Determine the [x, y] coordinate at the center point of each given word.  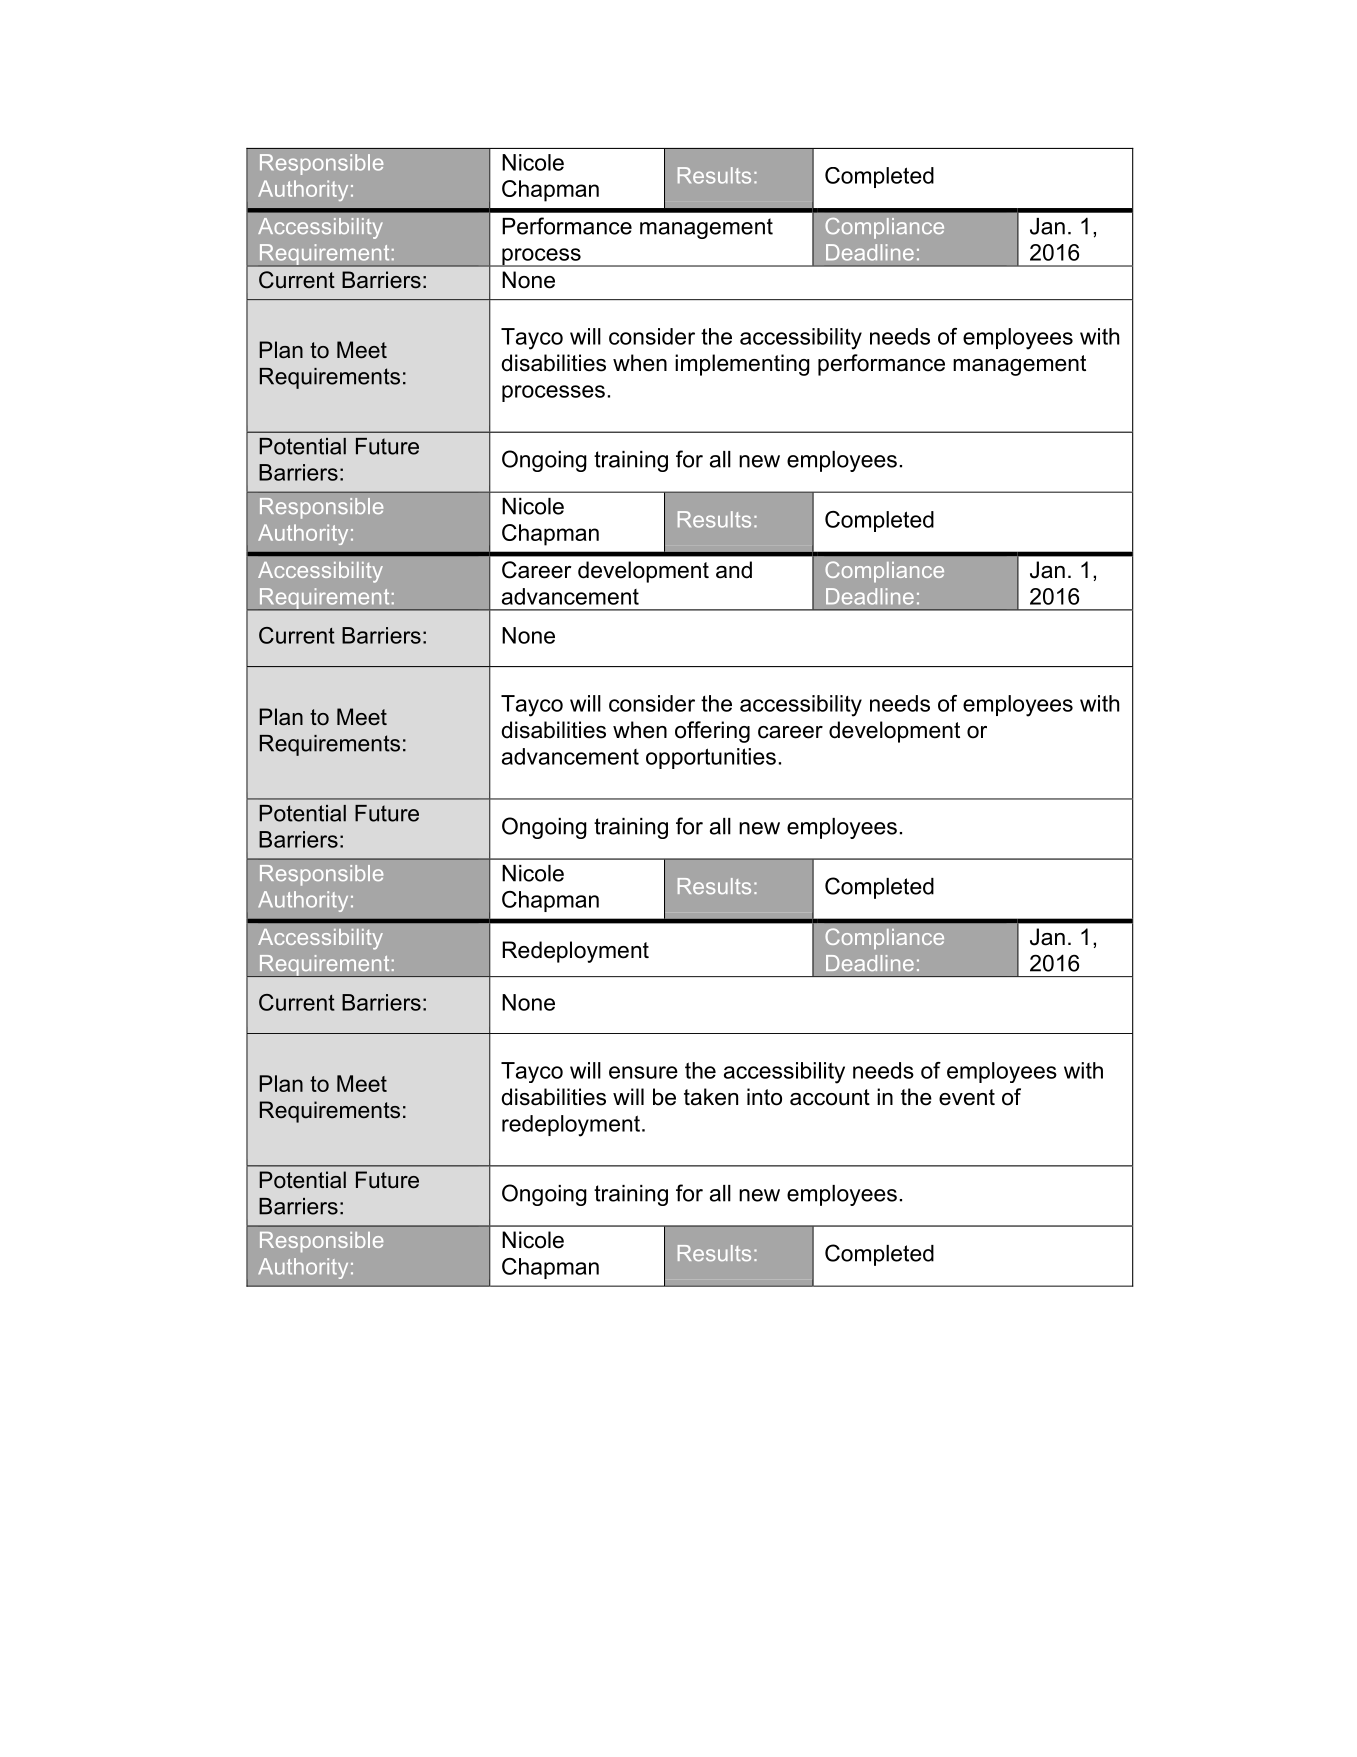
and [734, 570]
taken [711, 1097]
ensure [643, 1072]
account [830, 1097]
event [967, 1097]
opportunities [711, 758]
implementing [742, 365]
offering [712, 732]
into [764, 1097]
